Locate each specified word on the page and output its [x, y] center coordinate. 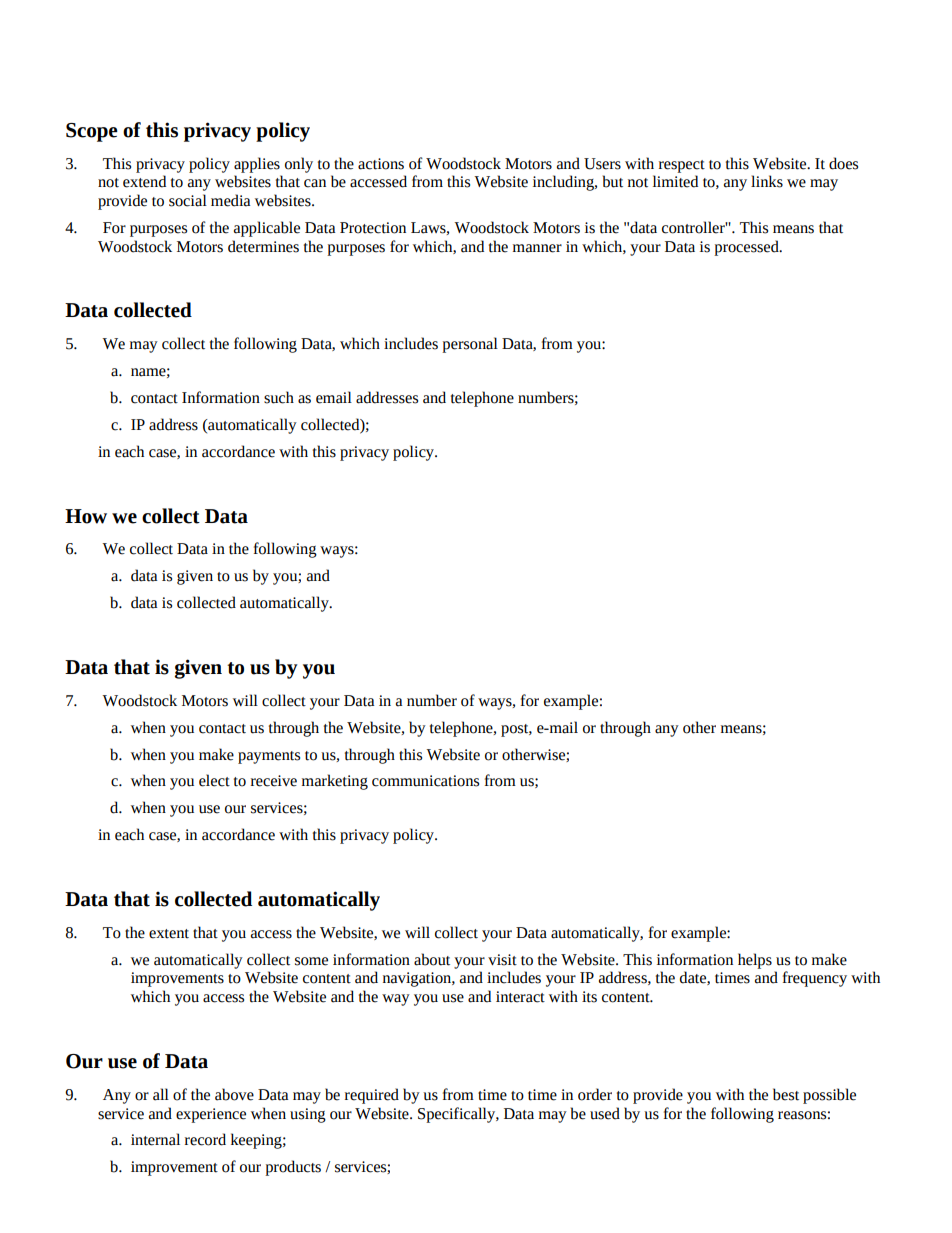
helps [755, 961]
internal [155, 1139]
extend [144, 181]
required [372, 1096]
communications [425, 781]
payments [269, 757]
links [767, 181]
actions [381, 164]
